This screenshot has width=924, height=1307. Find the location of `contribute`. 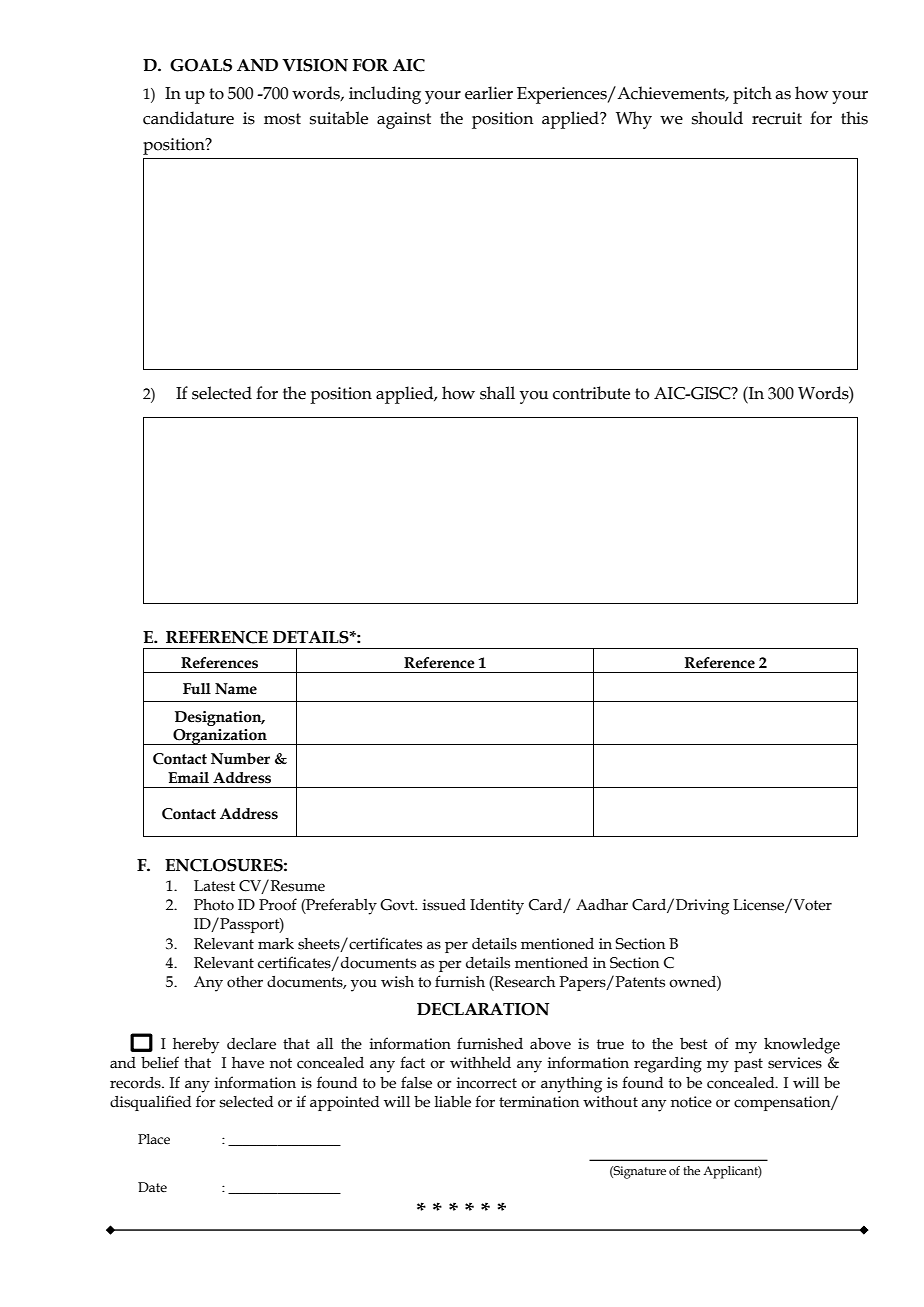

contribute is located at coordinates (591, 393).
